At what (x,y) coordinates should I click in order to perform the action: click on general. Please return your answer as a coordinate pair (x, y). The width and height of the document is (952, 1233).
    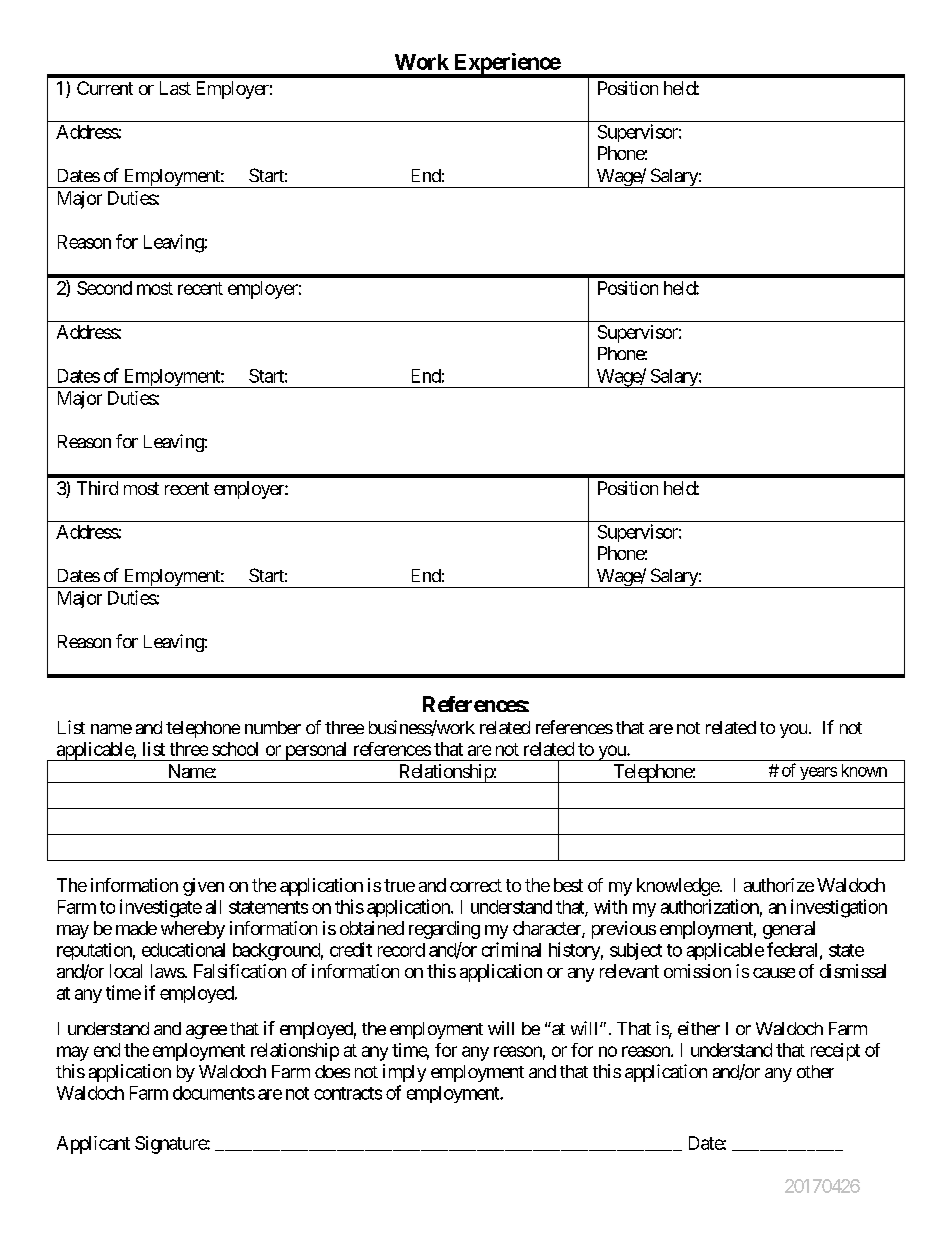
    Looking at the image, I should click on (789, 930).
